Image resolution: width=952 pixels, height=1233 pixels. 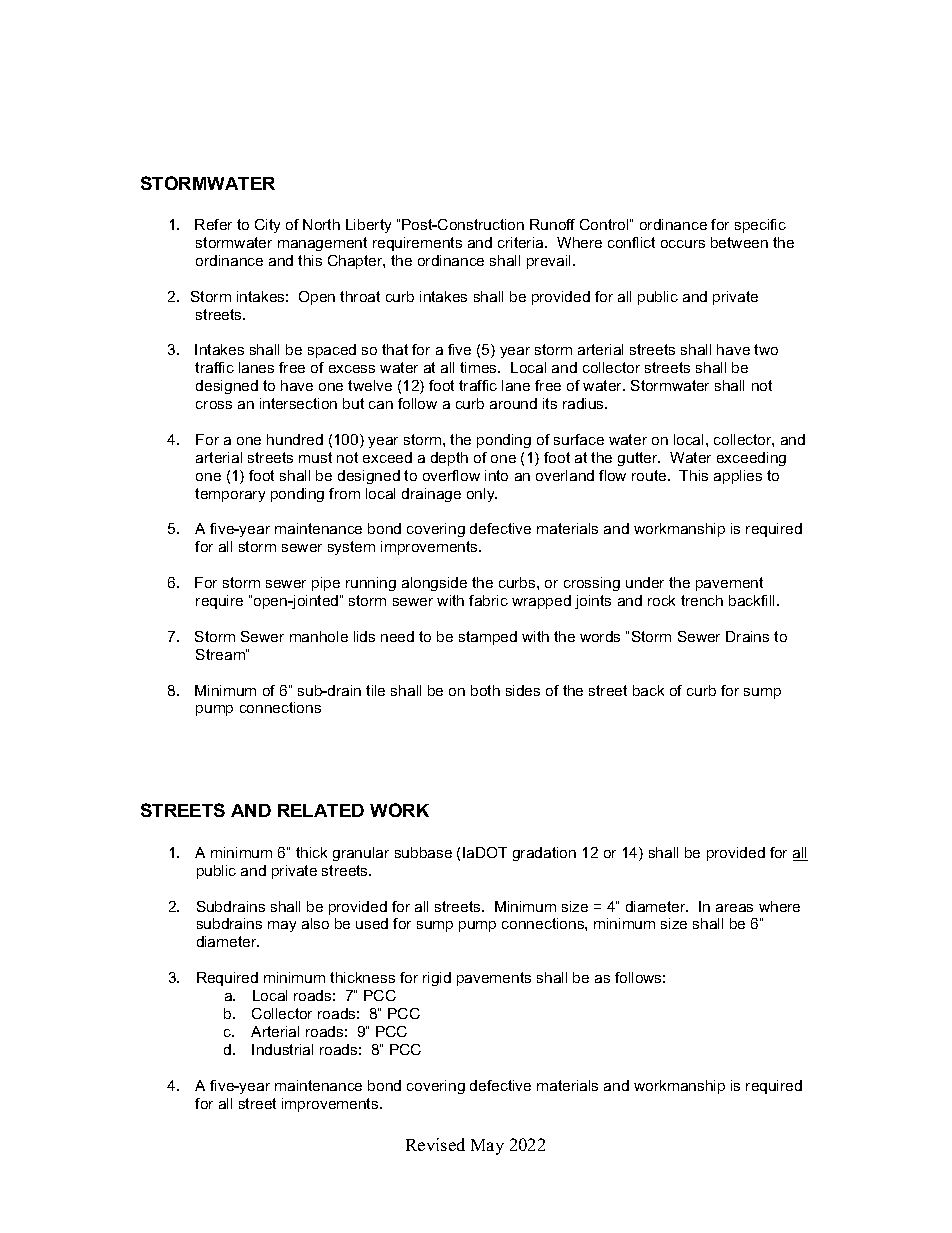 I want to click on City, so click(x=267, y=226).
